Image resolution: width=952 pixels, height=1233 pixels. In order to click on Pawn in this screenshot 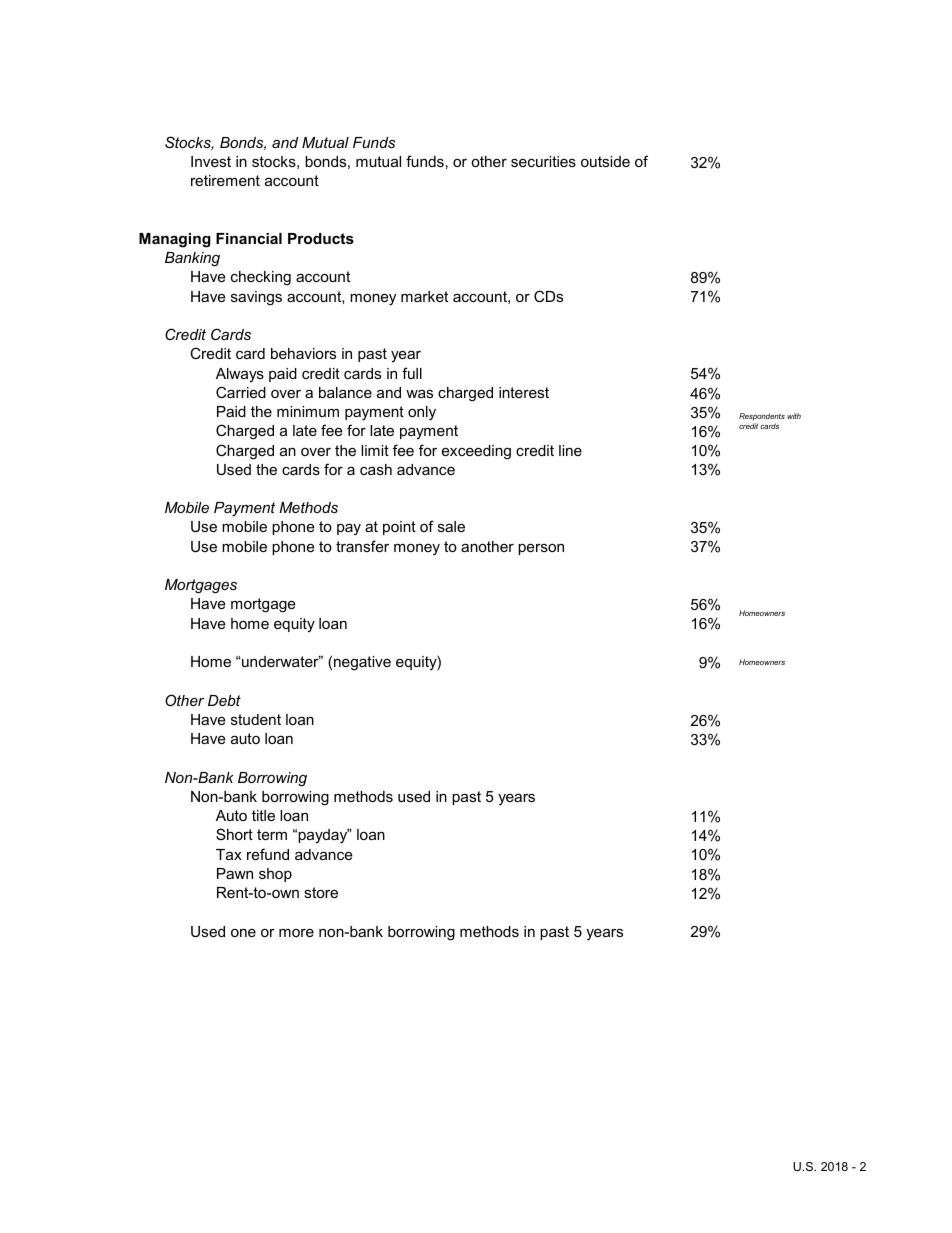, I will do `click(235, 873)`.
